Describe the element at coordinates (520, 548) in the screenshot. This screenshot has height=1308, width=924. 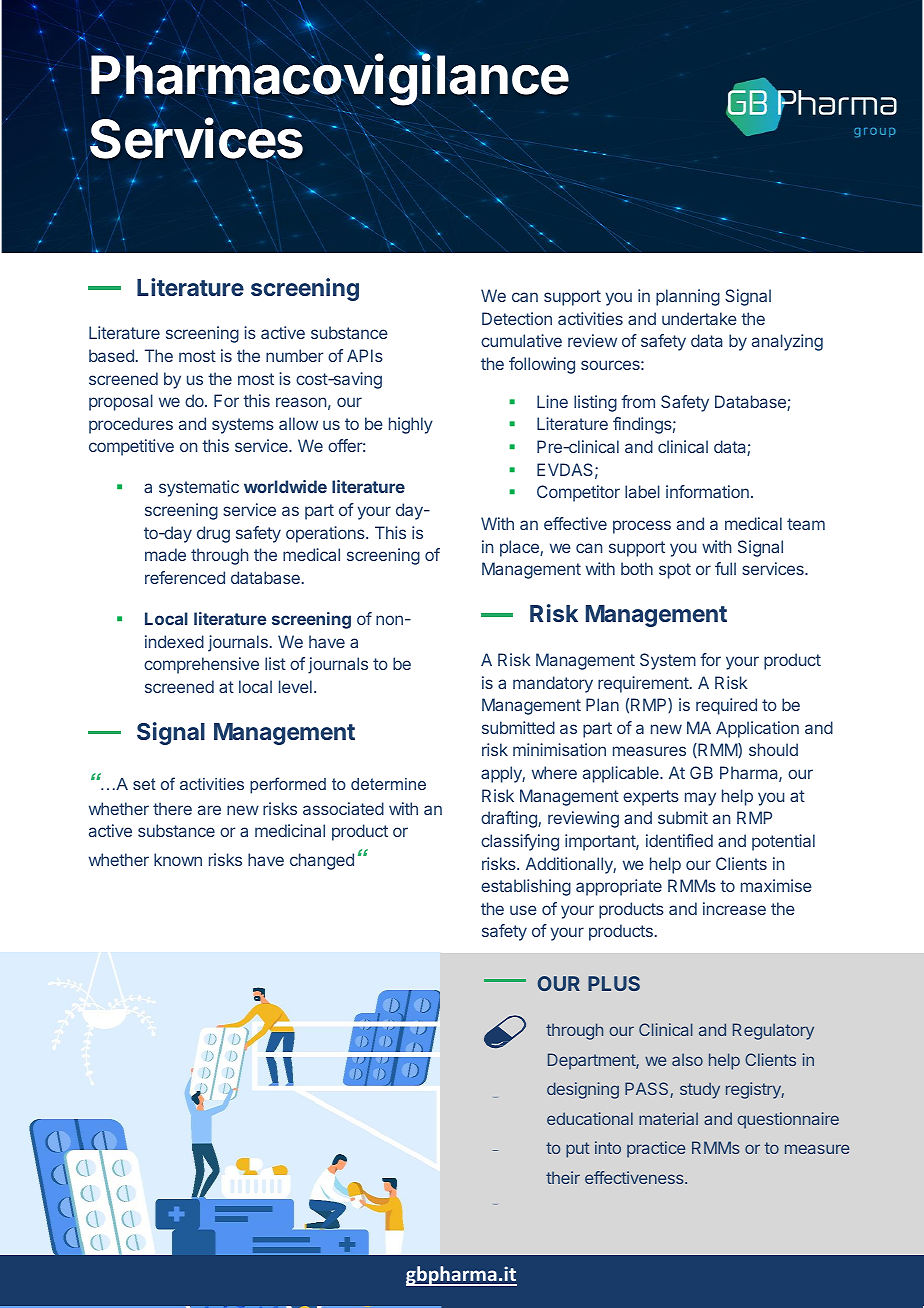
I see `place` at that location.
